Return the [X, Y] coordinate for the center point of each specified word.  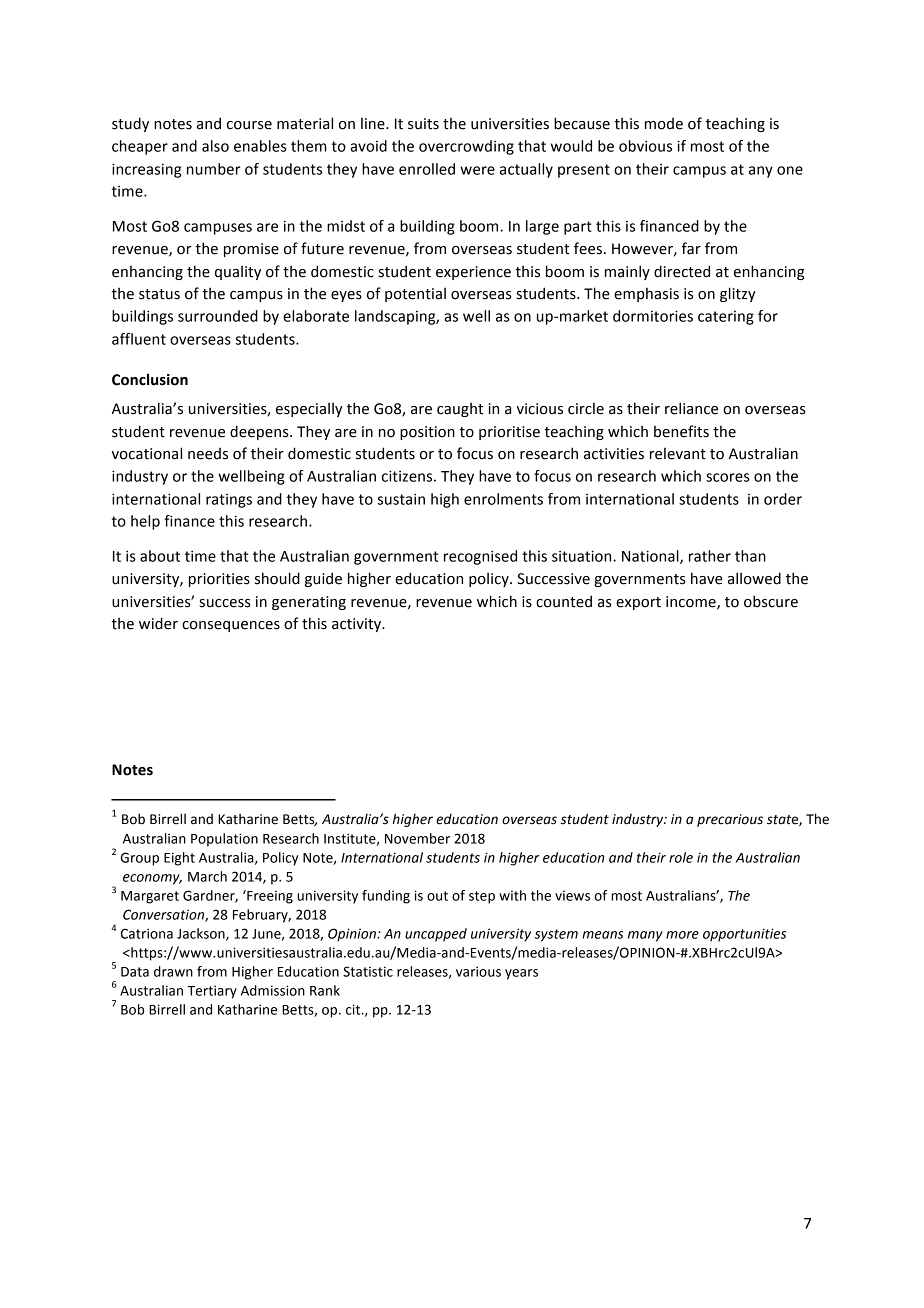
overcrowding [466, 147]
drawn [173, 971]
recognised [480, 557]
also [215, 146]
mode [664, 124]
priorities [219, 580]
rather [710, 556]
